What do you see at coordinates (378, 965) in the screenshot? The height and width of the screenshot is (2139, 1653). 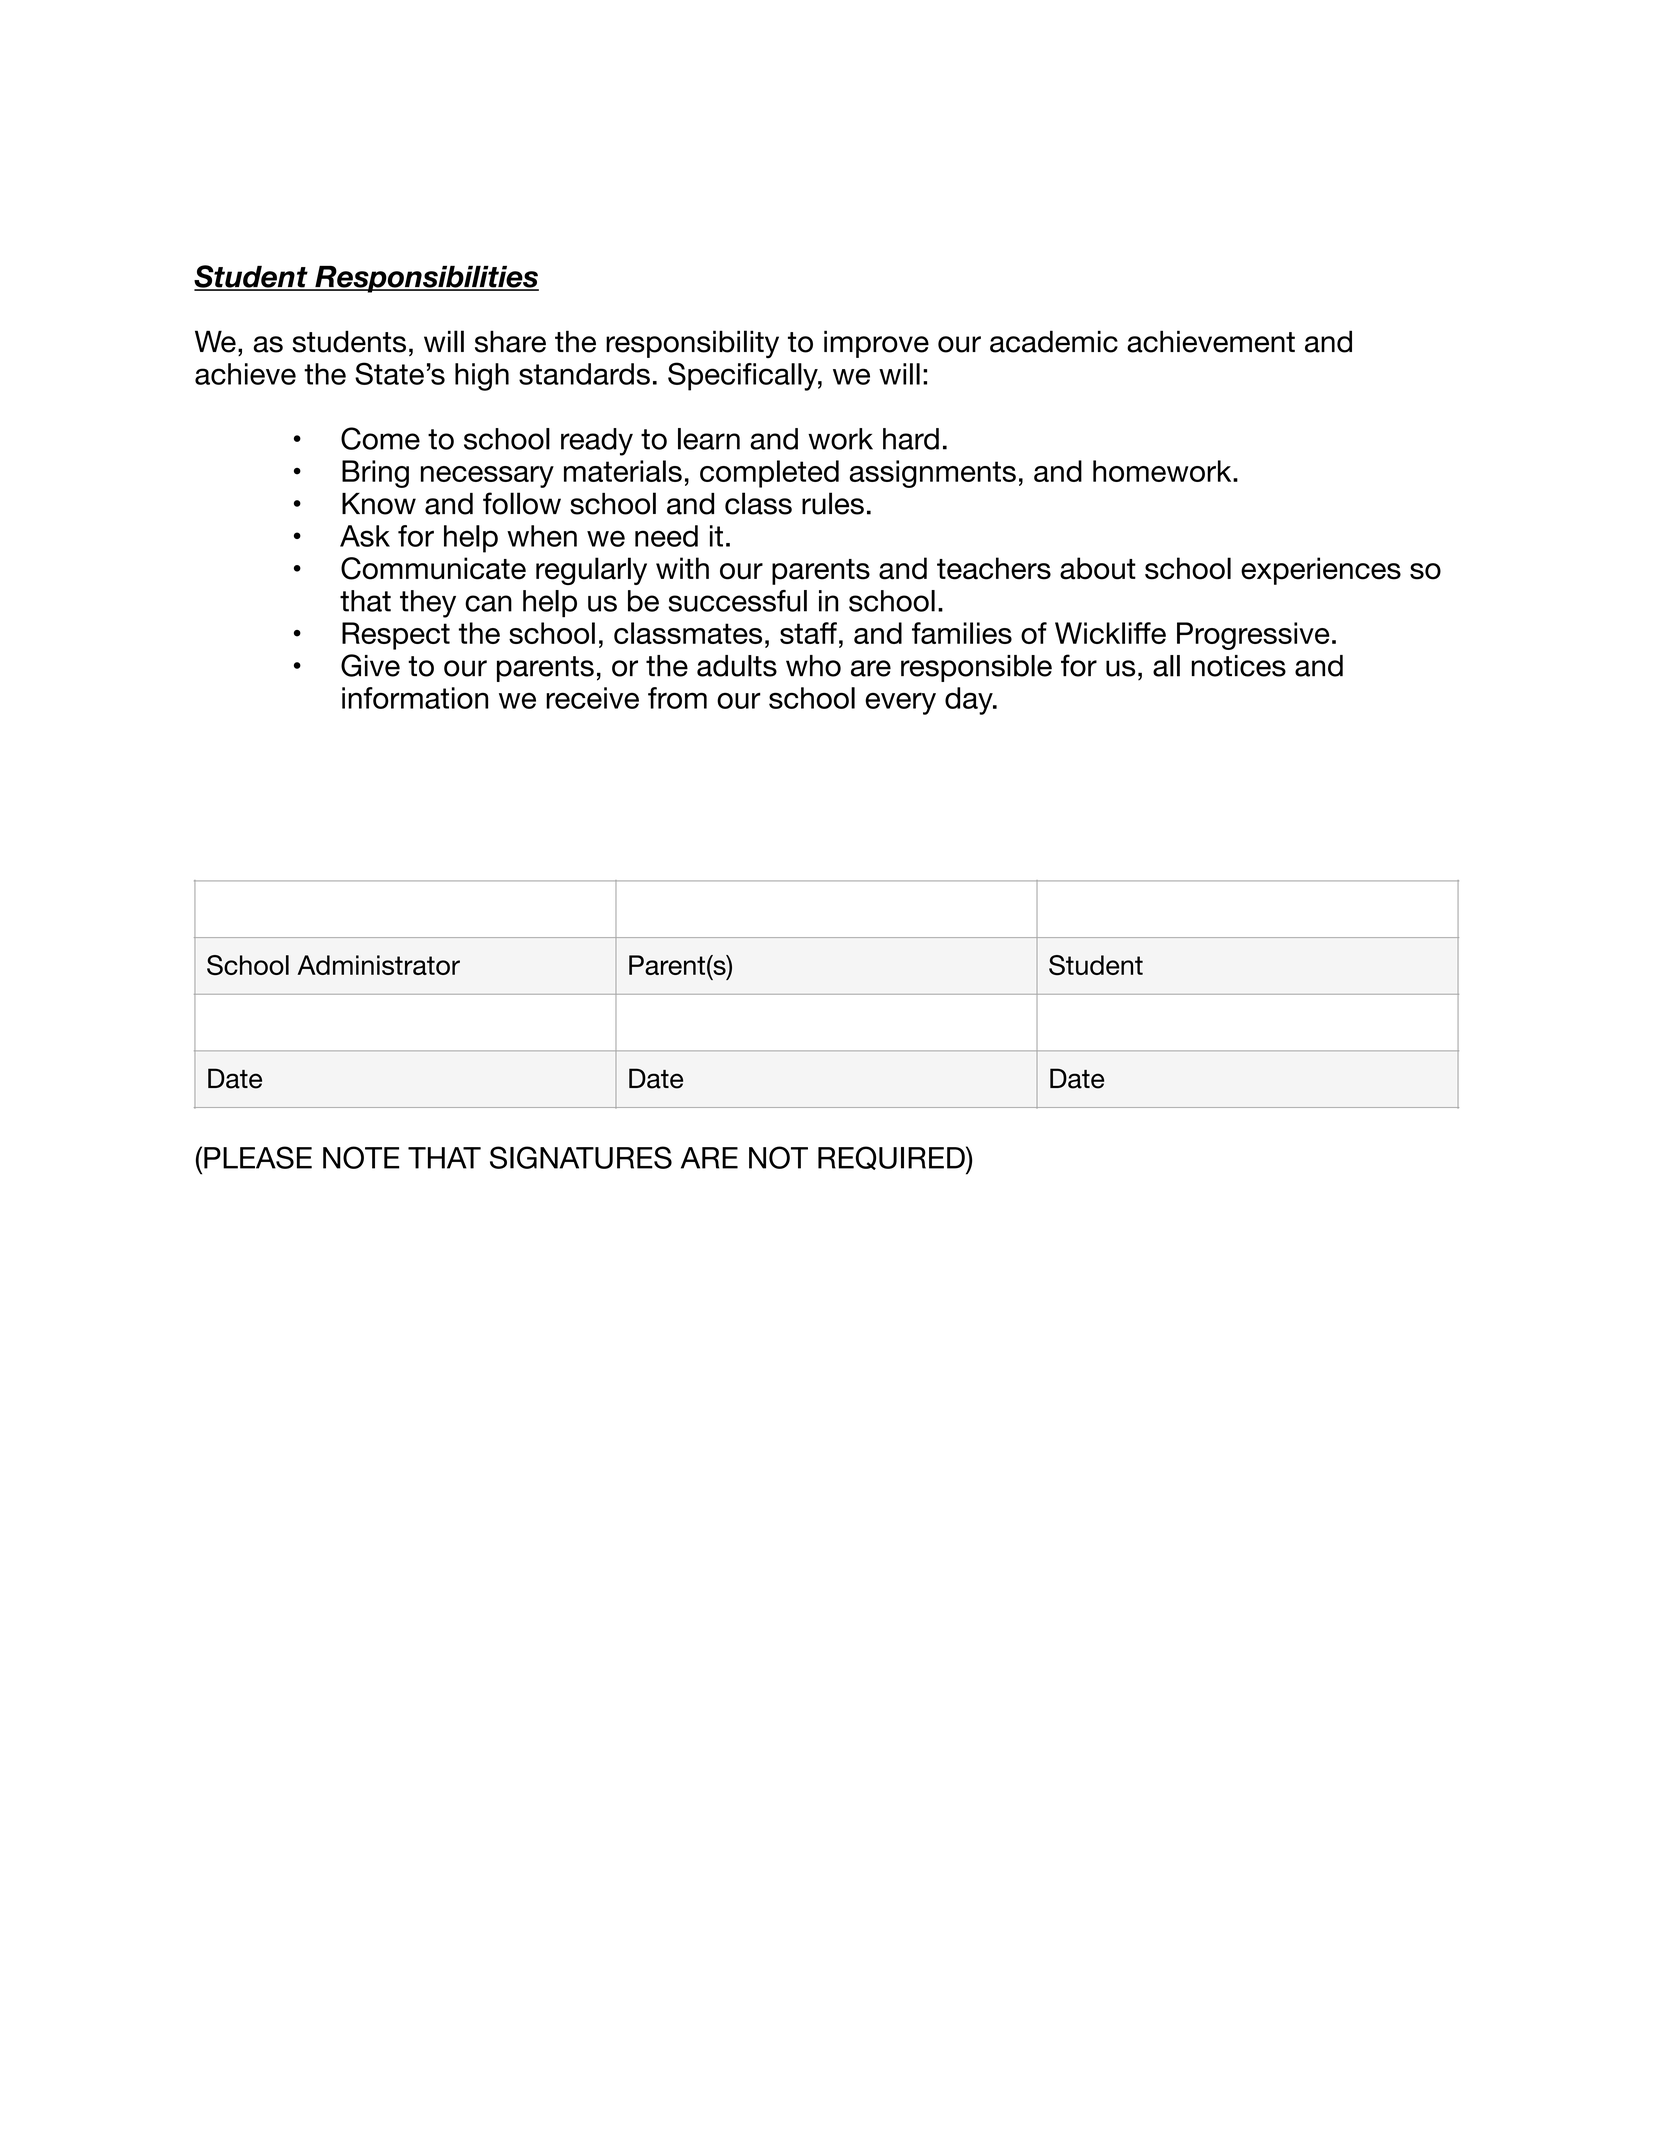 I see `Administrator` at bounding box center [378, 965].
